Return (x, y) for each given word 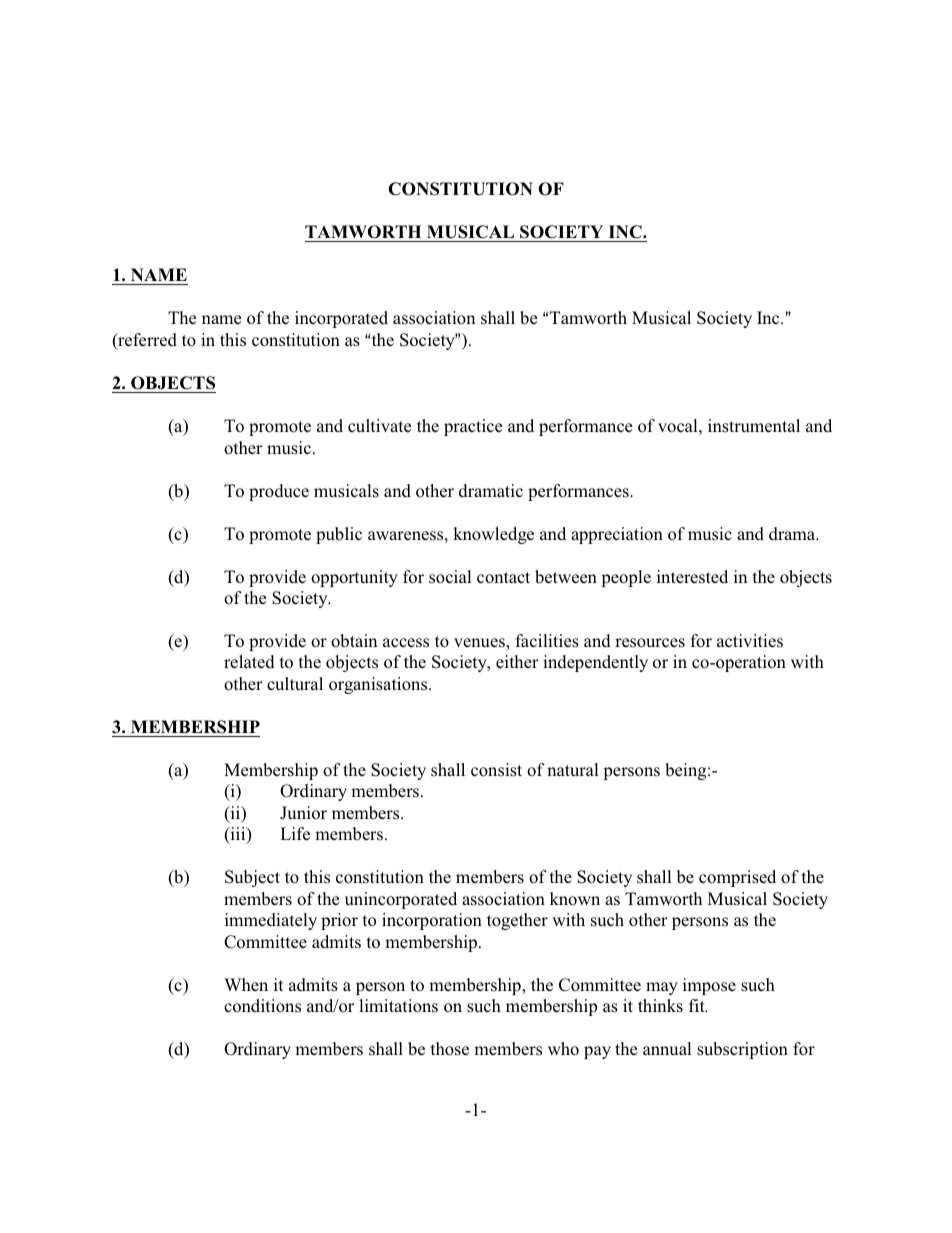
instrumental (754, 426)
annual (667, 1048)
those (450, 1049)
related (249, 662)
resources (650, 643)
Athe (379, 340)
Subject (252, 878)
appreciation (617, 535)
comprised (737, 878)
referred (146, 341)
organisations (379, 685)
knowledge (493, 535)
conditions (262, 1006)
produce (279, 492)
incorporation (432, 921)
